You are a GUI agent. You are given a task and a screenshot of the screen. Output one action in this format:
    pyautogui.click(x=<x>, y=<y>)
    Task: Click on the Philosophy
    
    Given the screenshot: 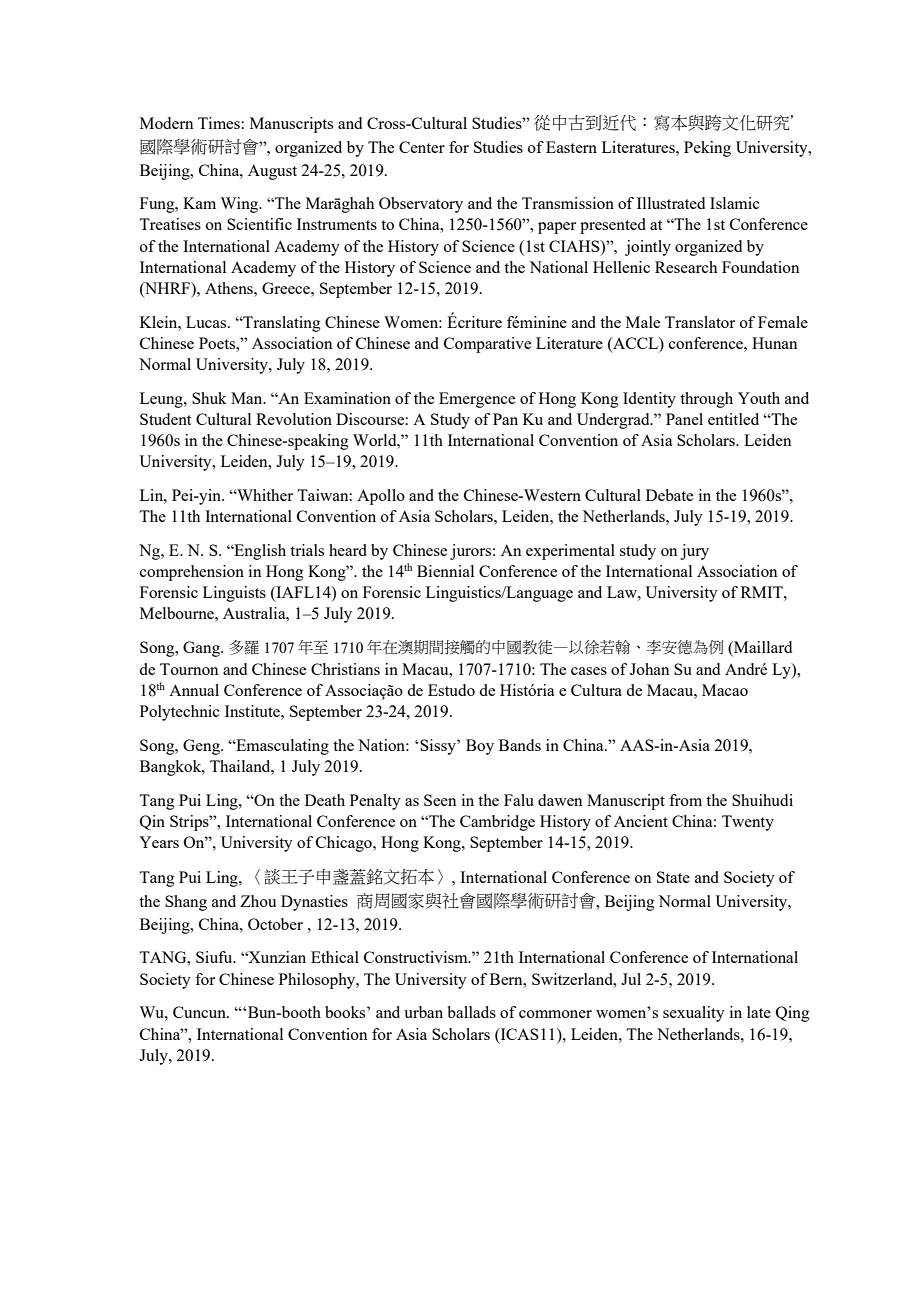 What is the action you would take?
    pyautogui.click(x=318, y=981)
